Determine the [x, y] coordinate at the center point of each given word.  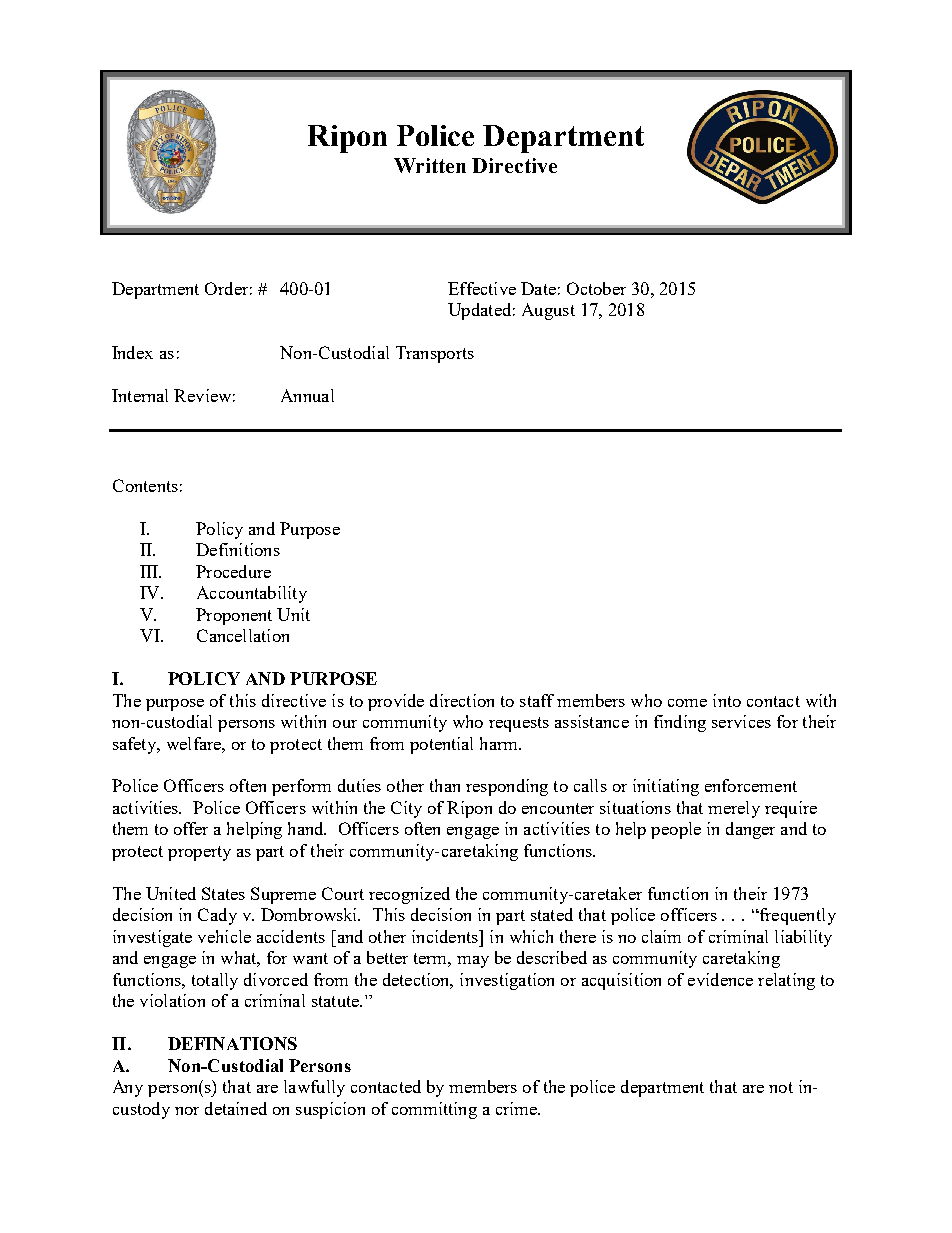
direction [462, 700]
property [199, 853]
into [727, 700]
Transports [435, 354]
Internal [140, 395]
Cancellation [243, 635]
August [548, 311]
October [596, 288]
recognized [409, 895]
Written [430, 165]
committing [434, 1110]
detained [236, 1108]
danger [750, 830]
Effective [482, 288]
